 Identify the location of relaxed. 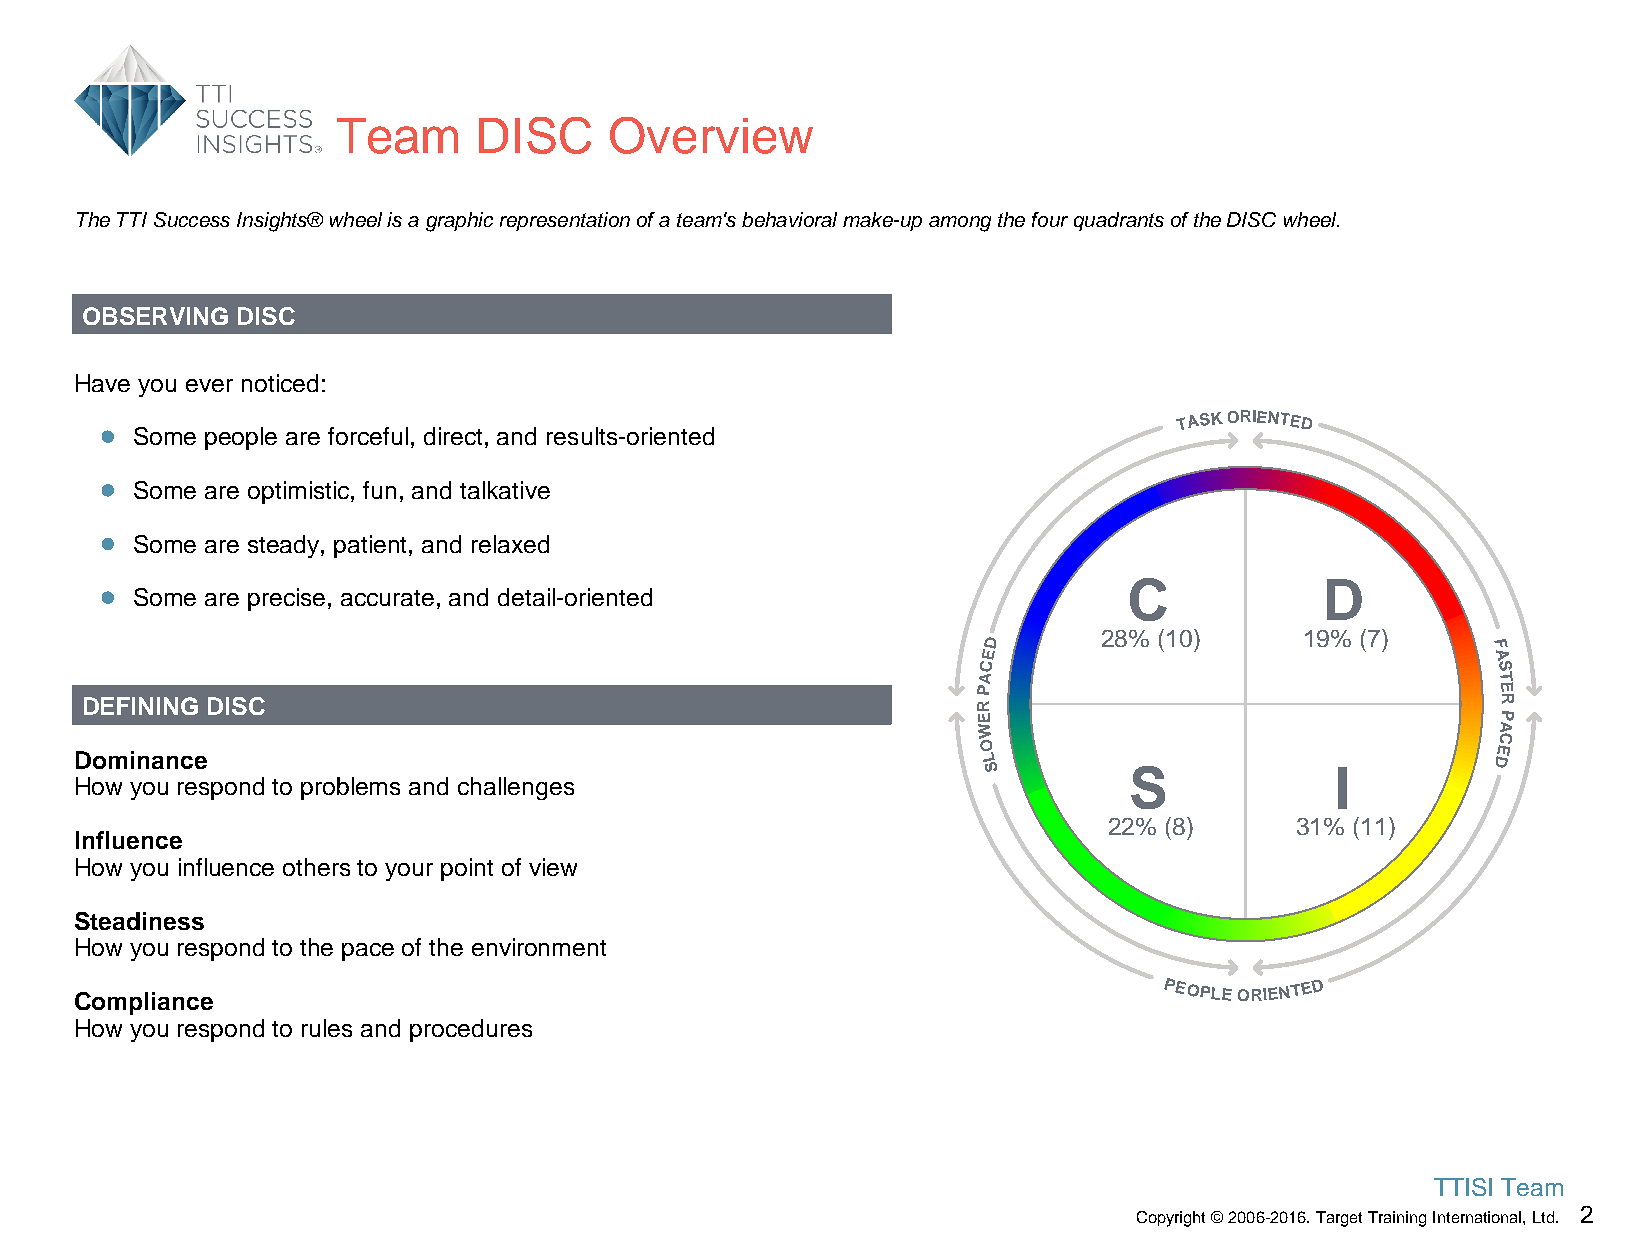
(510, 544).
